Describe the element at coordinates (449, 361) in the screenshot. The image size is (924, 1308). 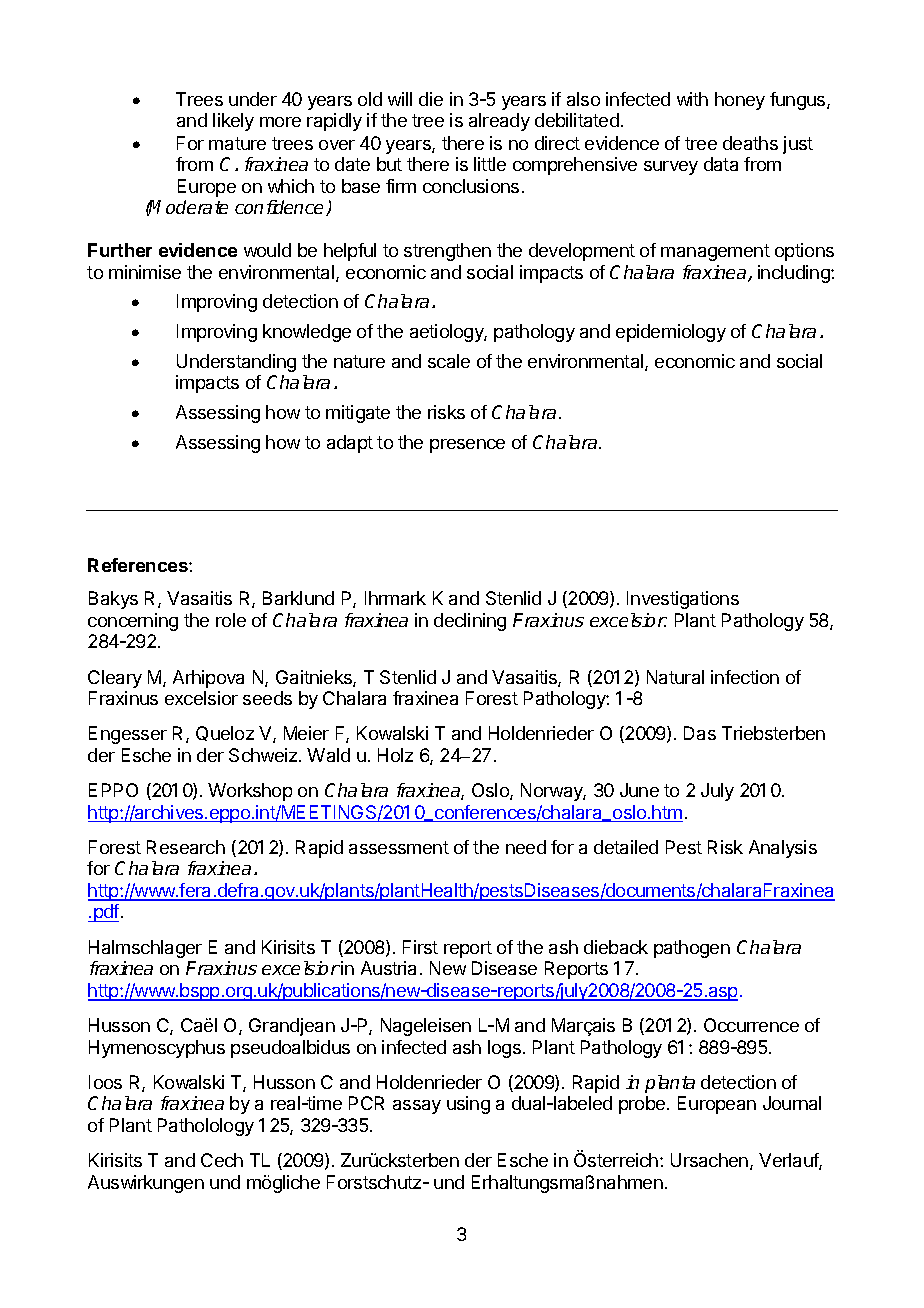
I see `scale` at that location.
